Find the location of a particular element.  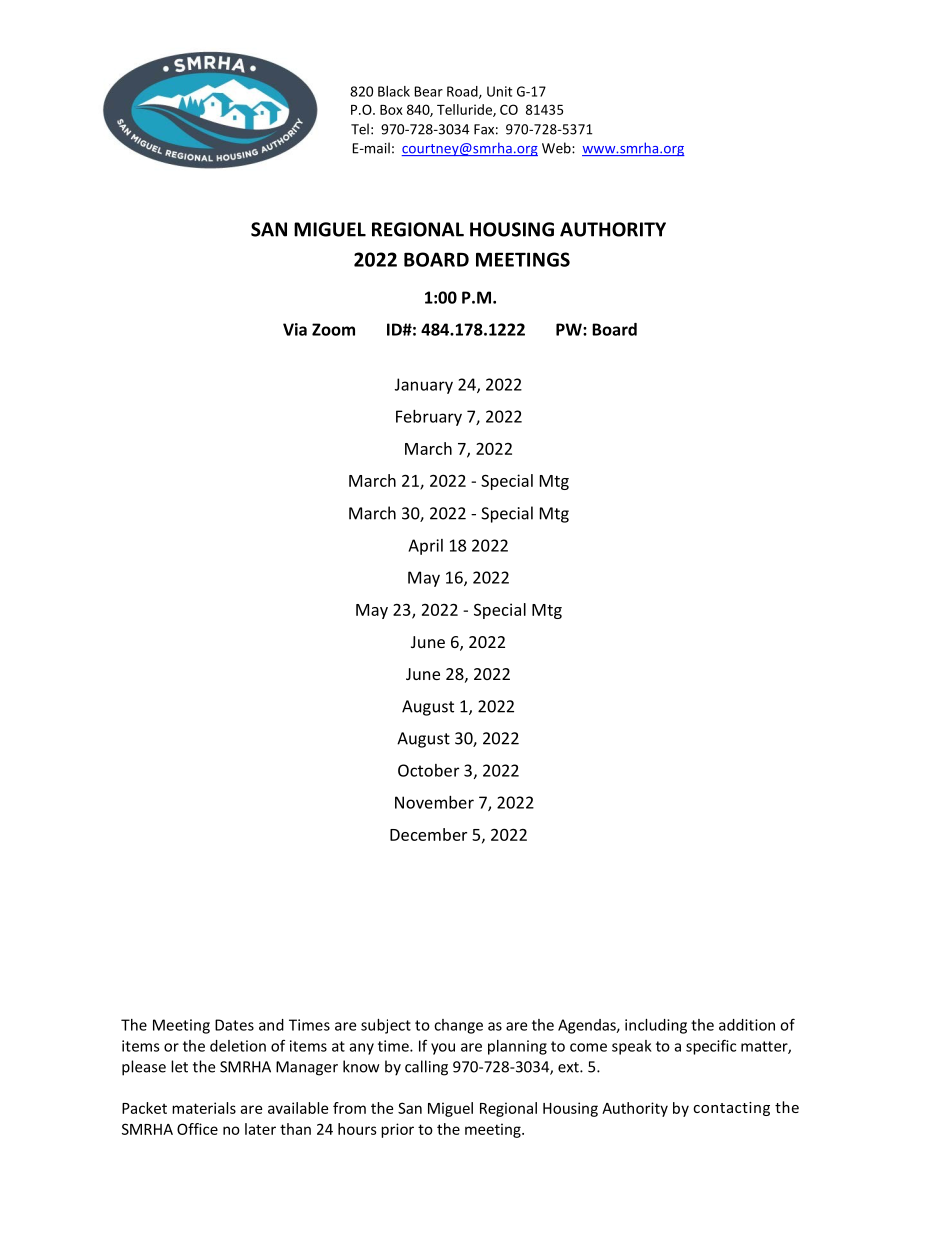

Telluride is located at coordinates (465, 110).
